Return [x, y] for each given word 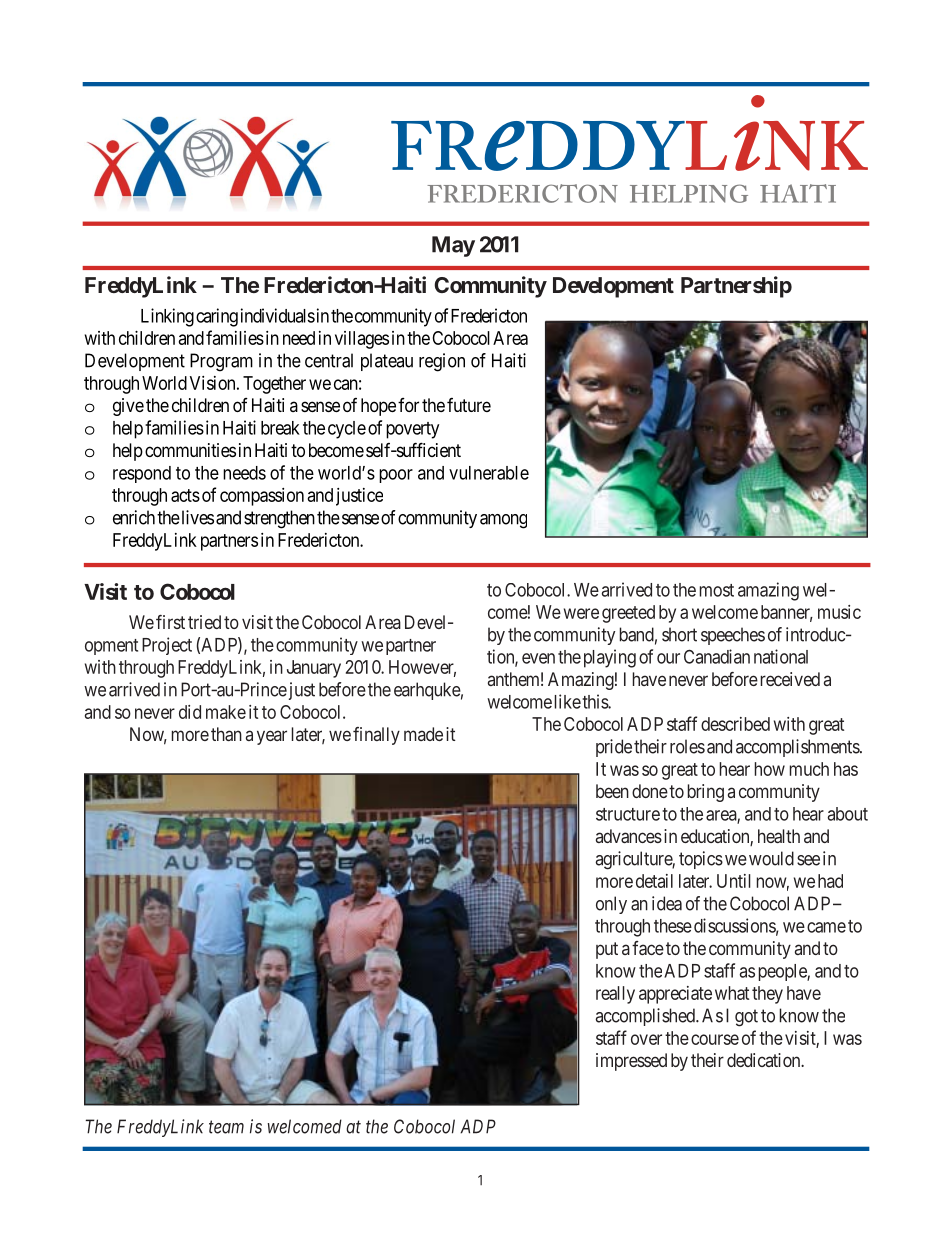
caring [217, 317]
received [790, 679]
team [226, 1127]
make [226, 712]
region [442, 362]
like [568, 701]
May [453, 246]
